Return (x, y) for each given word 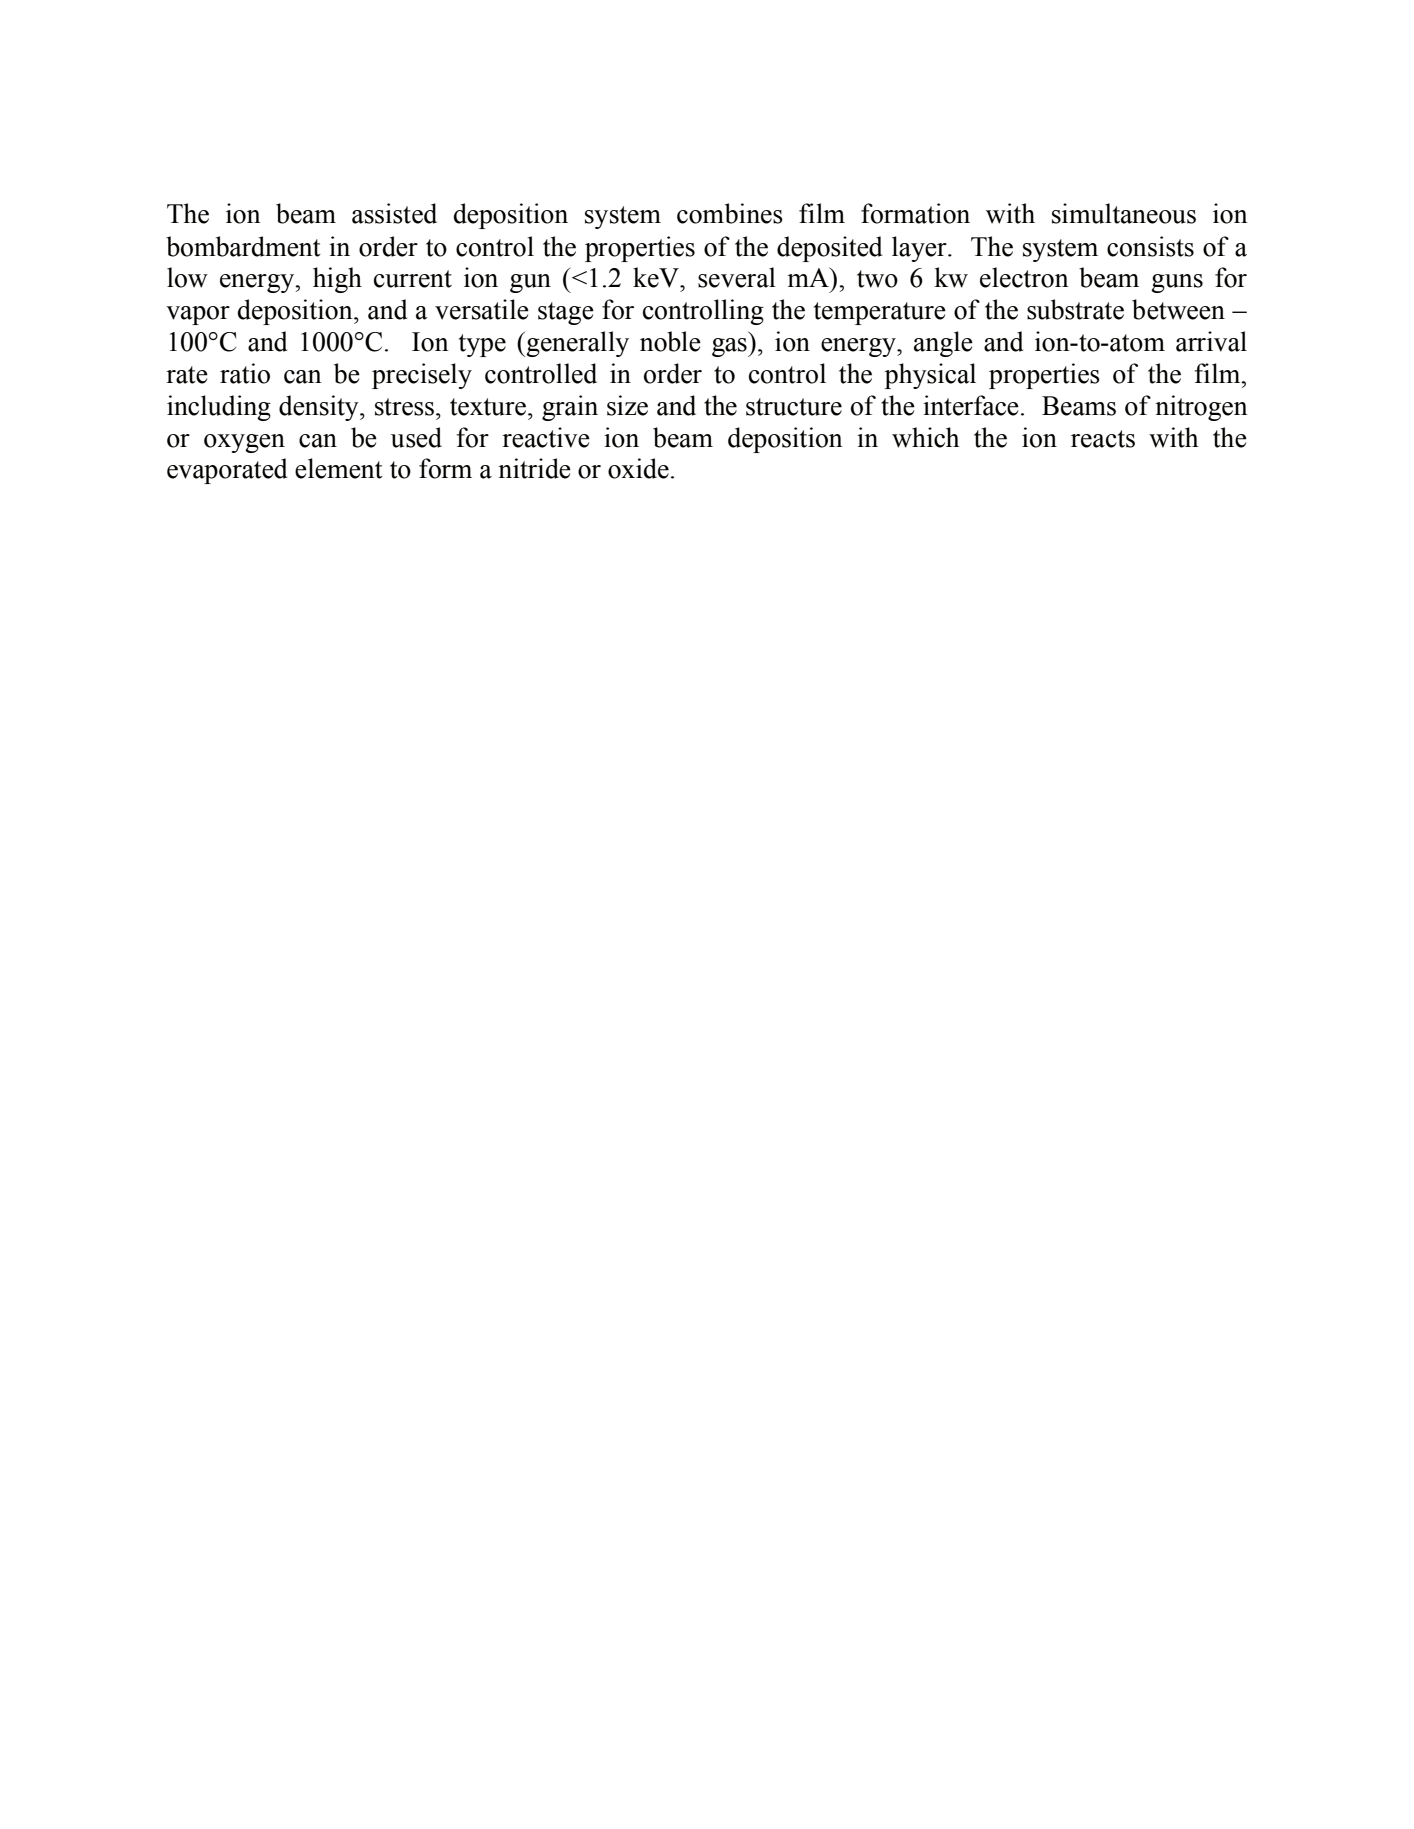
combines (730, 213)
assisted (394, 213)
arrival (1211, 341)
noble (670, 341)
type (482, 345)
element (339, 468)
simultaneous (1124, 213)
